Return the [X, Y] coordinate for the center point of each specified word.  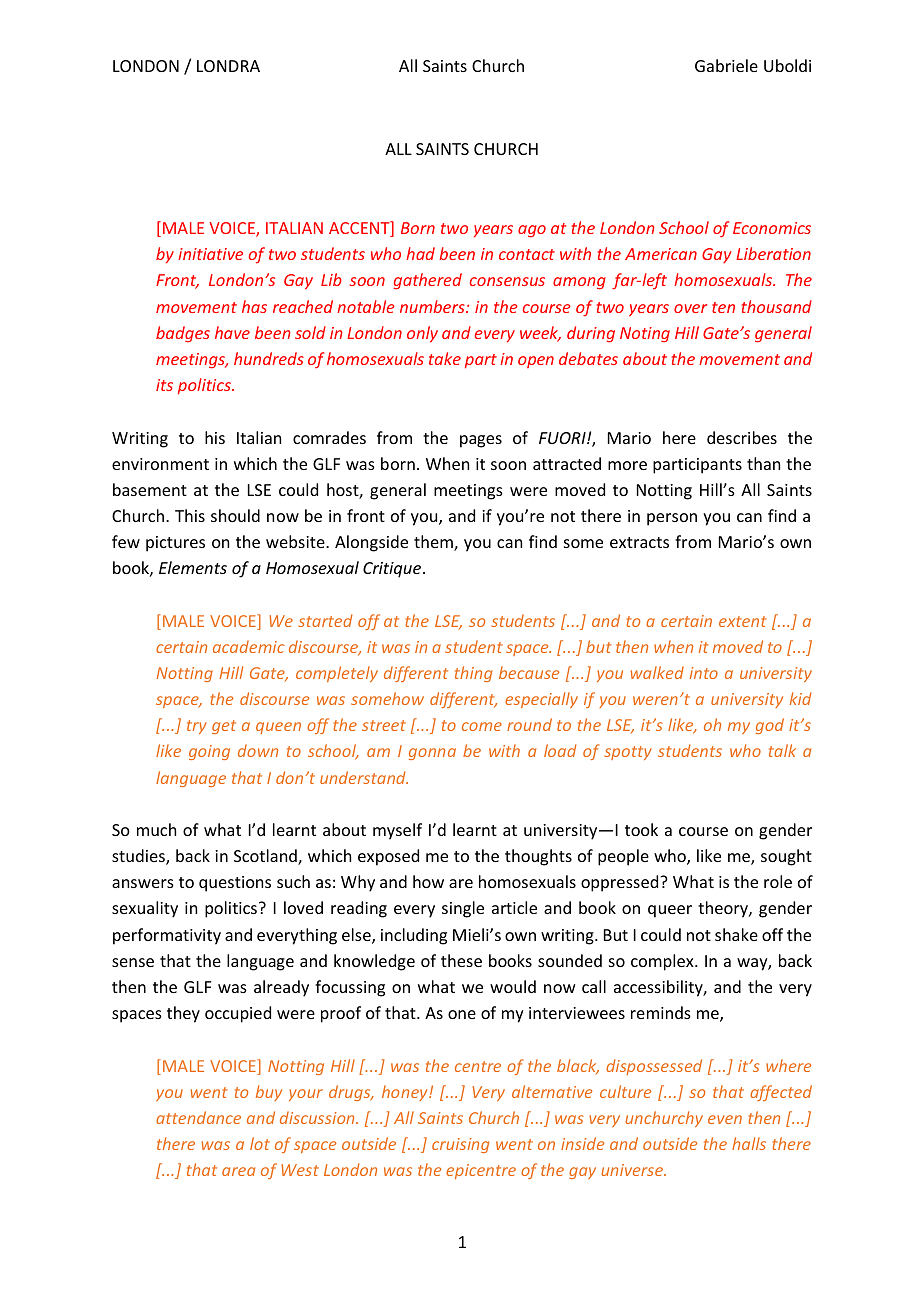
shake [736, 934]
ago [532, 231]
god [770, 726]
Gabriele [726, 65]
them [434, 543]
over [690, 308]
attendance [198, 1117]
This [190, 515]
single [463, 909]
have [232, 332]
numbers [433, 306]
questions [235, 884]
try [197, 727]
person [672, 519]
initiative [210, 254]
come [482, 726]
